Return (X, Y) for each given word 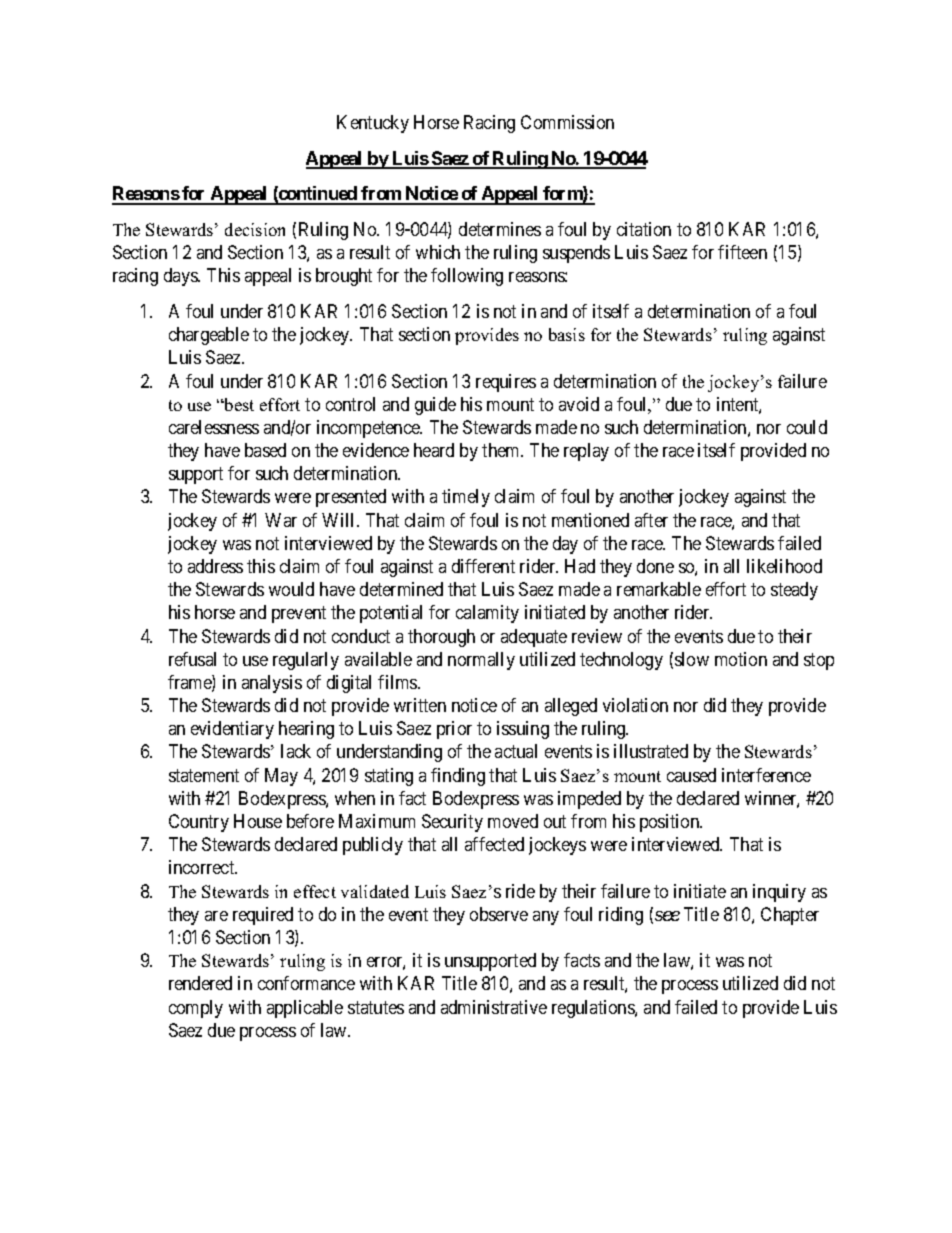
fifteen (742, 252)
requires (506, 383)
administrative (494, 1007)
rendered (200, 983)
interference (766, 775)
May (281, 777)
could (807, 427)
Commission (567, 122)
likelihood (784, 566)
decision (255, 229)
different (483, 566)
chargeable (209, 336)
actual (516, 751)
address (215, 566)
